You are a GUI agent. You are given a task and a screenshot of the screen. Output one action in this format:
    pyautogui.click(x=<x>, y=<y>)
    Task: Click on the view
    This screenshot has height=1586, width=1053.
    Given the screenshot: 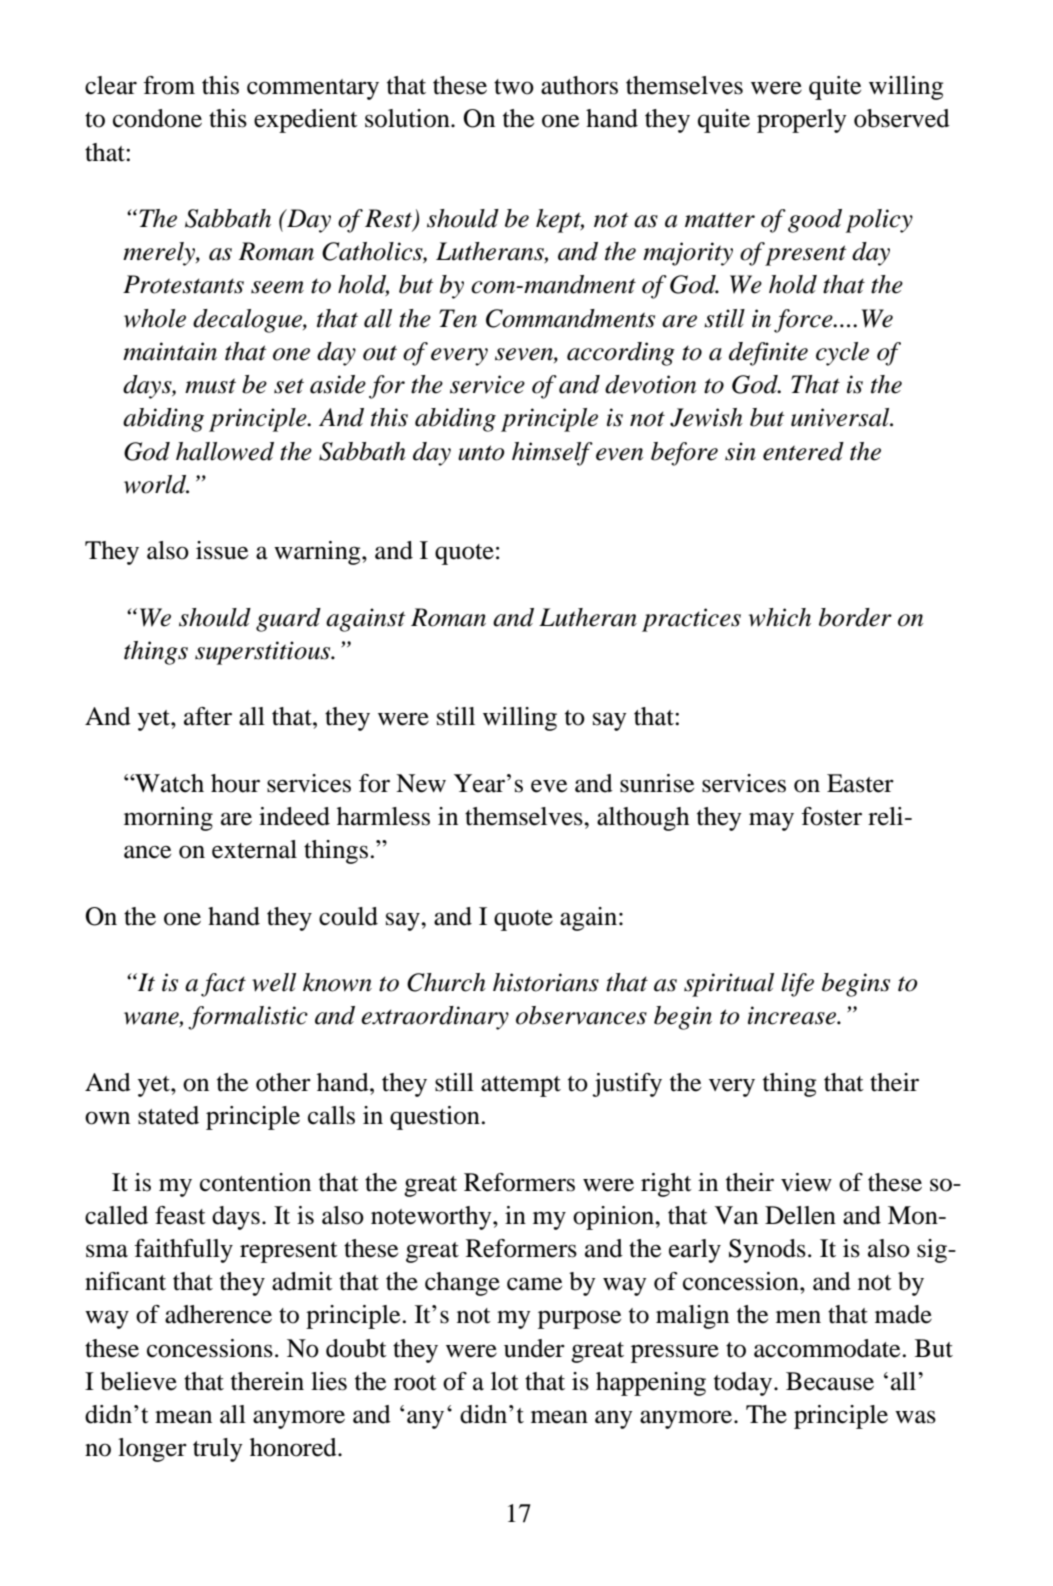 What is the action you would take?
    pyautogui.click(x=806, y=1182)
